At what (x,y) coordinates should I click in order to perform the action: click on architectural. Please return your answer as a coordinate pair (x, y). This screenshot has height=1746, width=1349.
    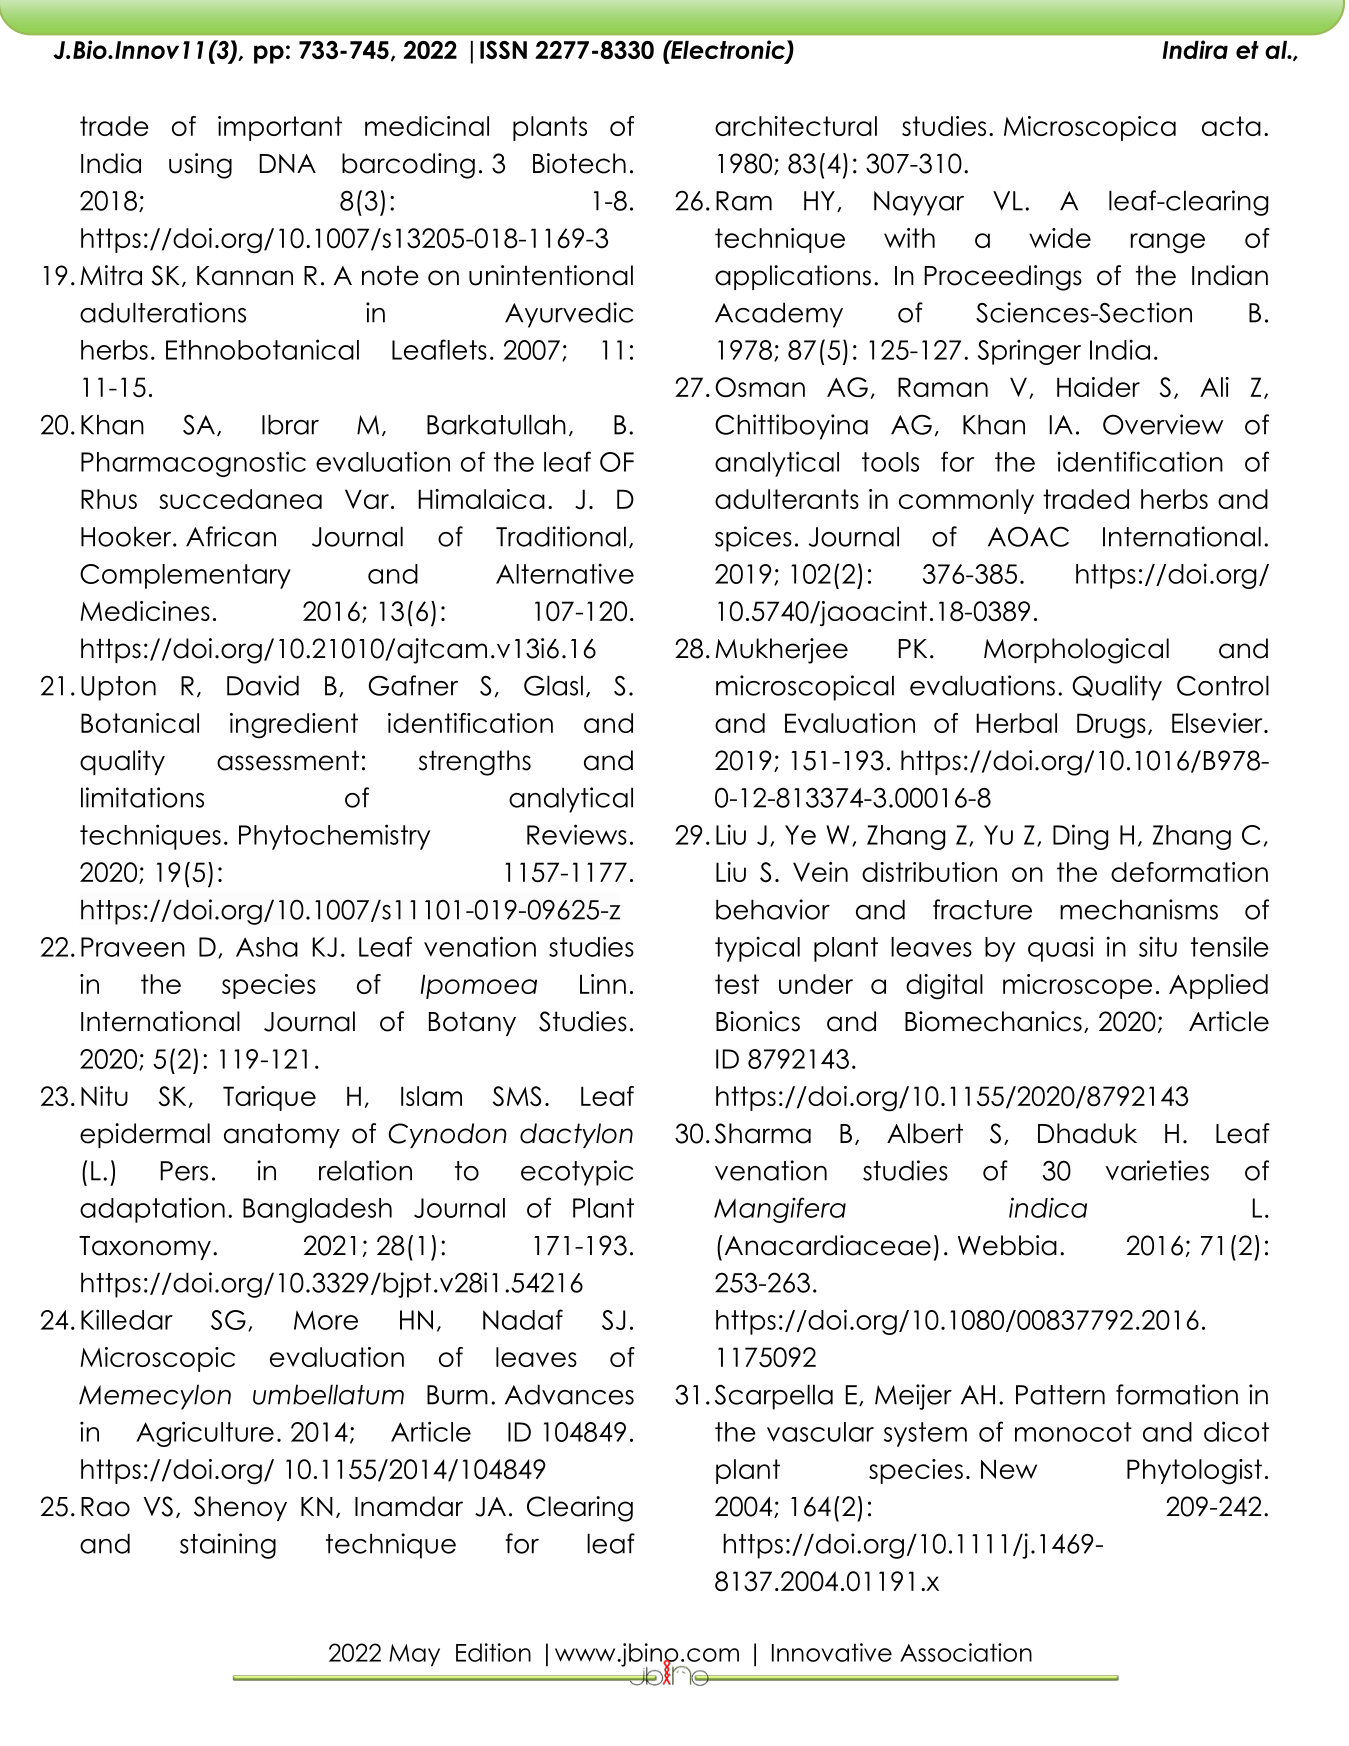
    Looking at the image, I should click on (796, 126).
